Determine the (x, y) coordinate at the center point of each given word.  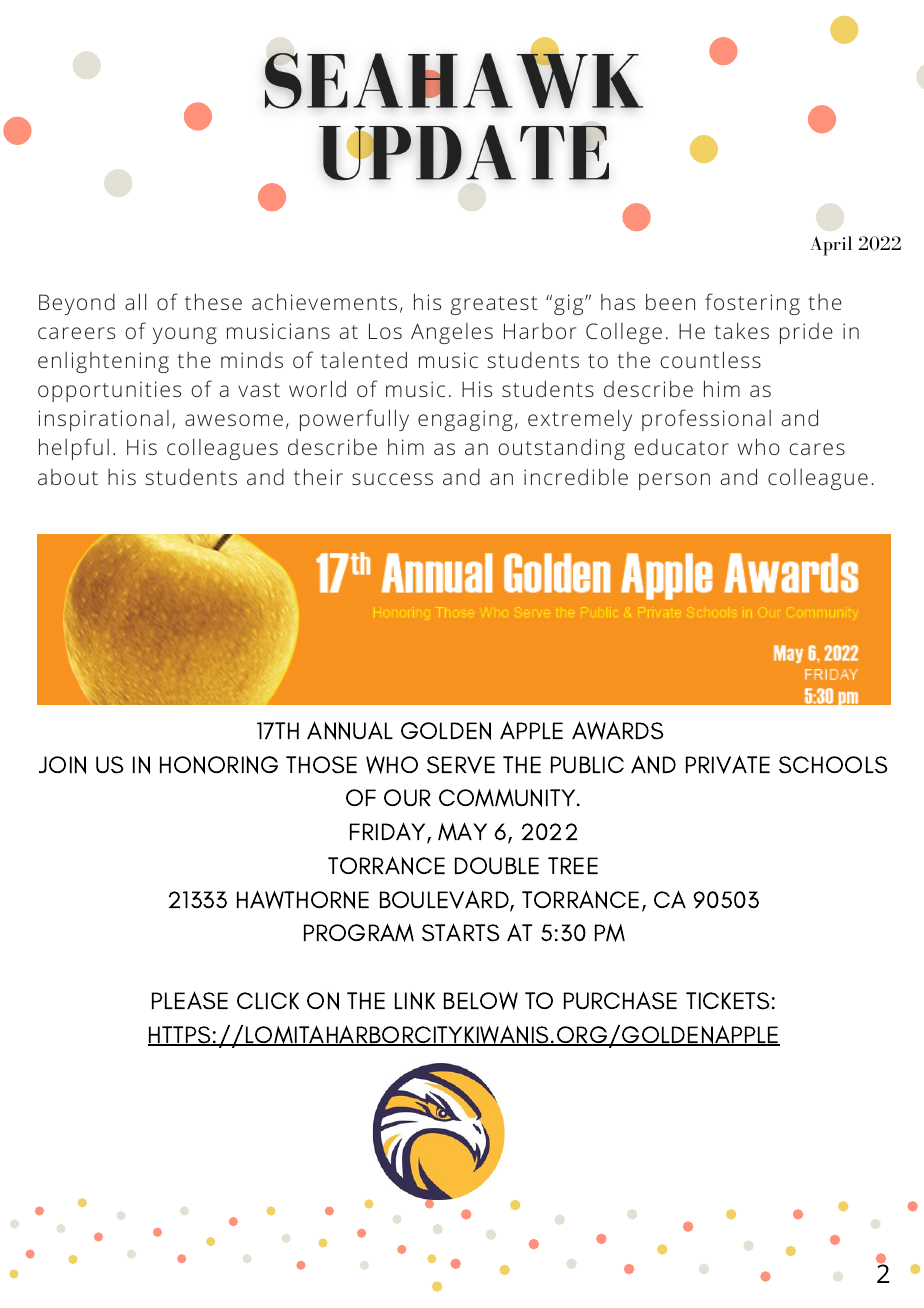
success (392, 479)
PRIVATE (728, 764)
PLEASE (190, 1000)
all (135, 301)
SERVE (461, 765)
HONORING (219, 765)
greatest (494, 305)
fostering (752, 304)
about (68, 477)
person (674, 481)
